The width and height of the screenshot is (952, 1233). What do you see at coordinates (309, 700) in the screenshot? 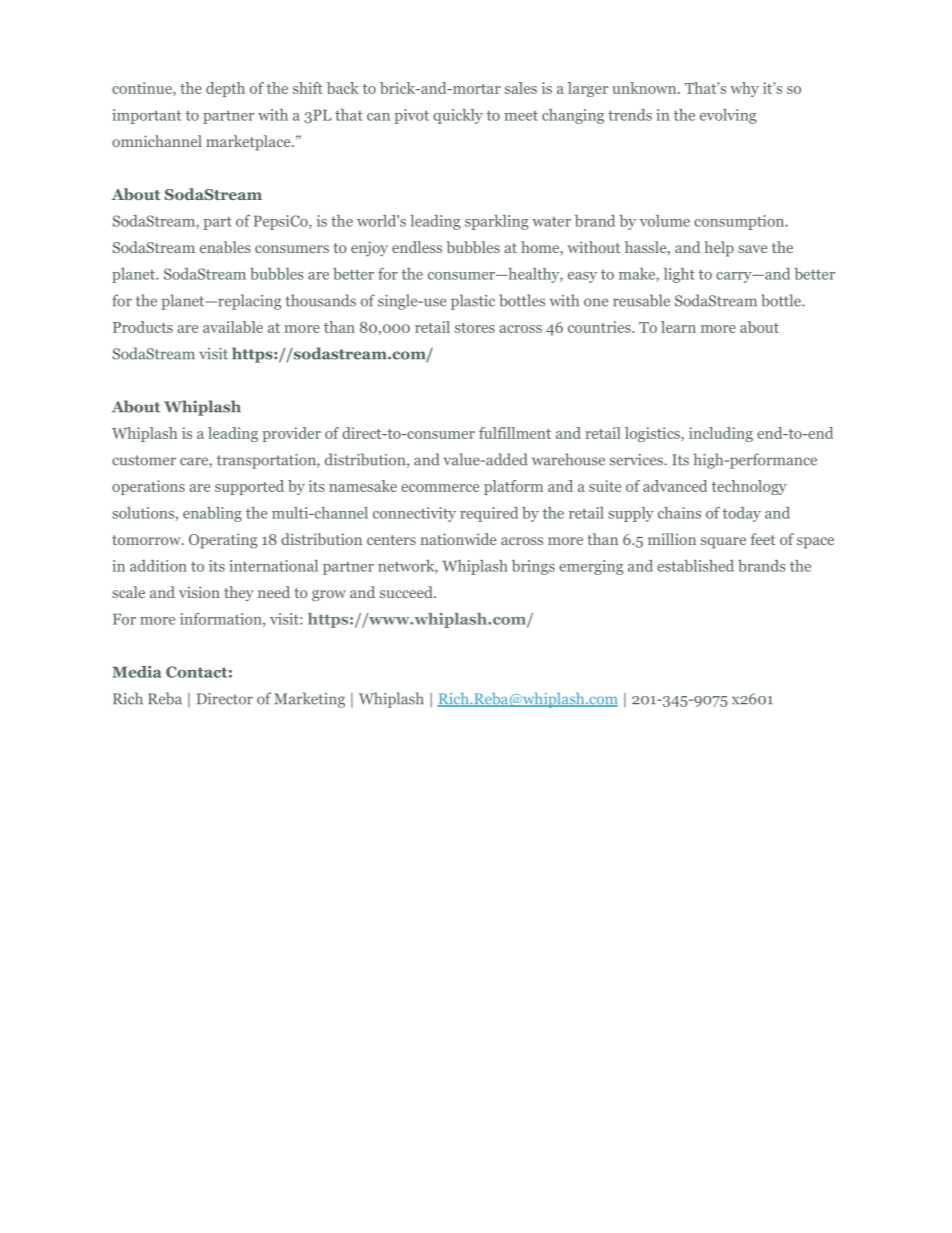
I see `Marketing` at bounding box center [309, 700].
